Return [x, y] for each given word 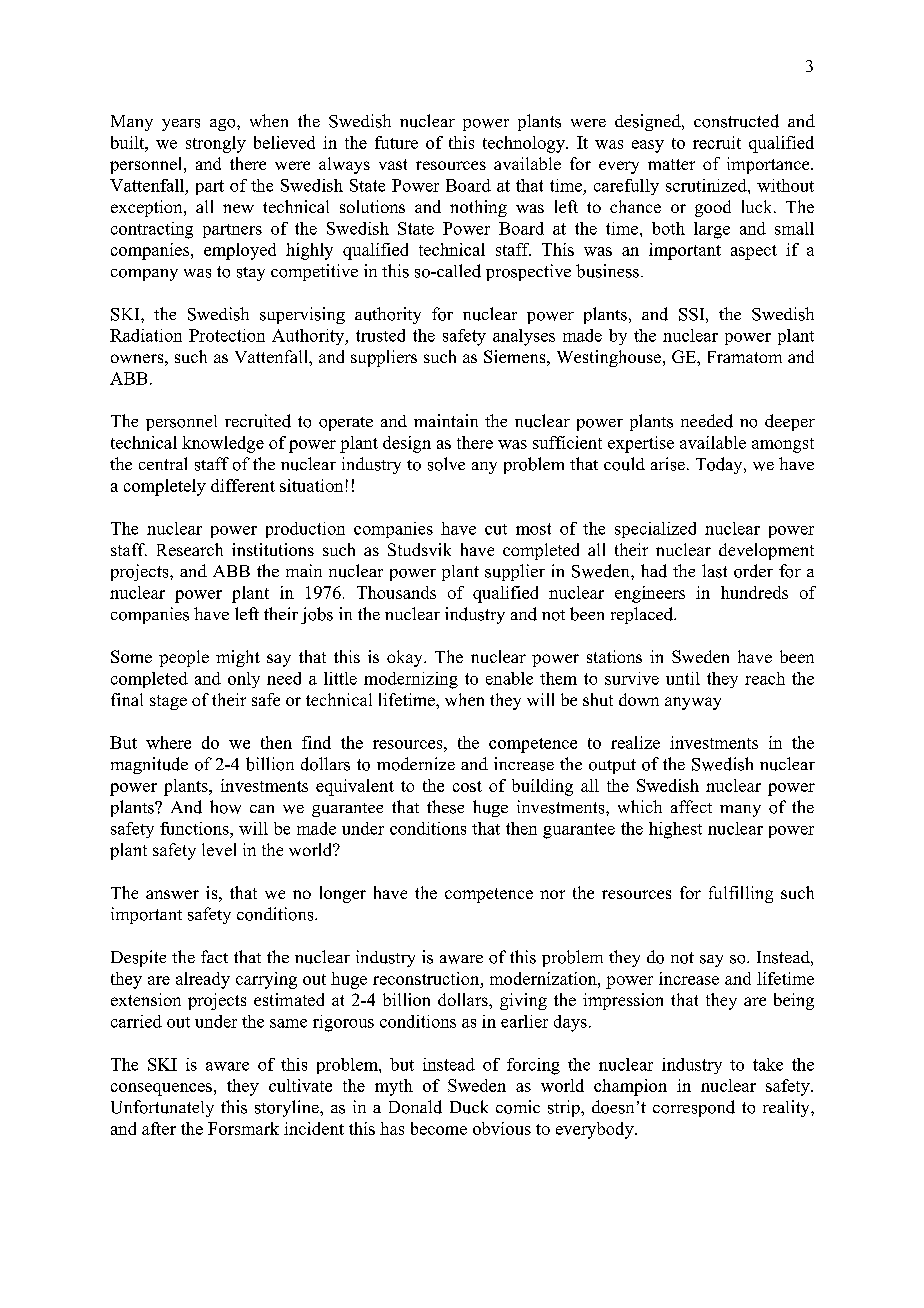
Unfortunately [162, 1108]
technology [525, 144]
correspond [694, 1108]
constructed [736, 121]
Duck [469, 1107]
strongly [216, 144]
